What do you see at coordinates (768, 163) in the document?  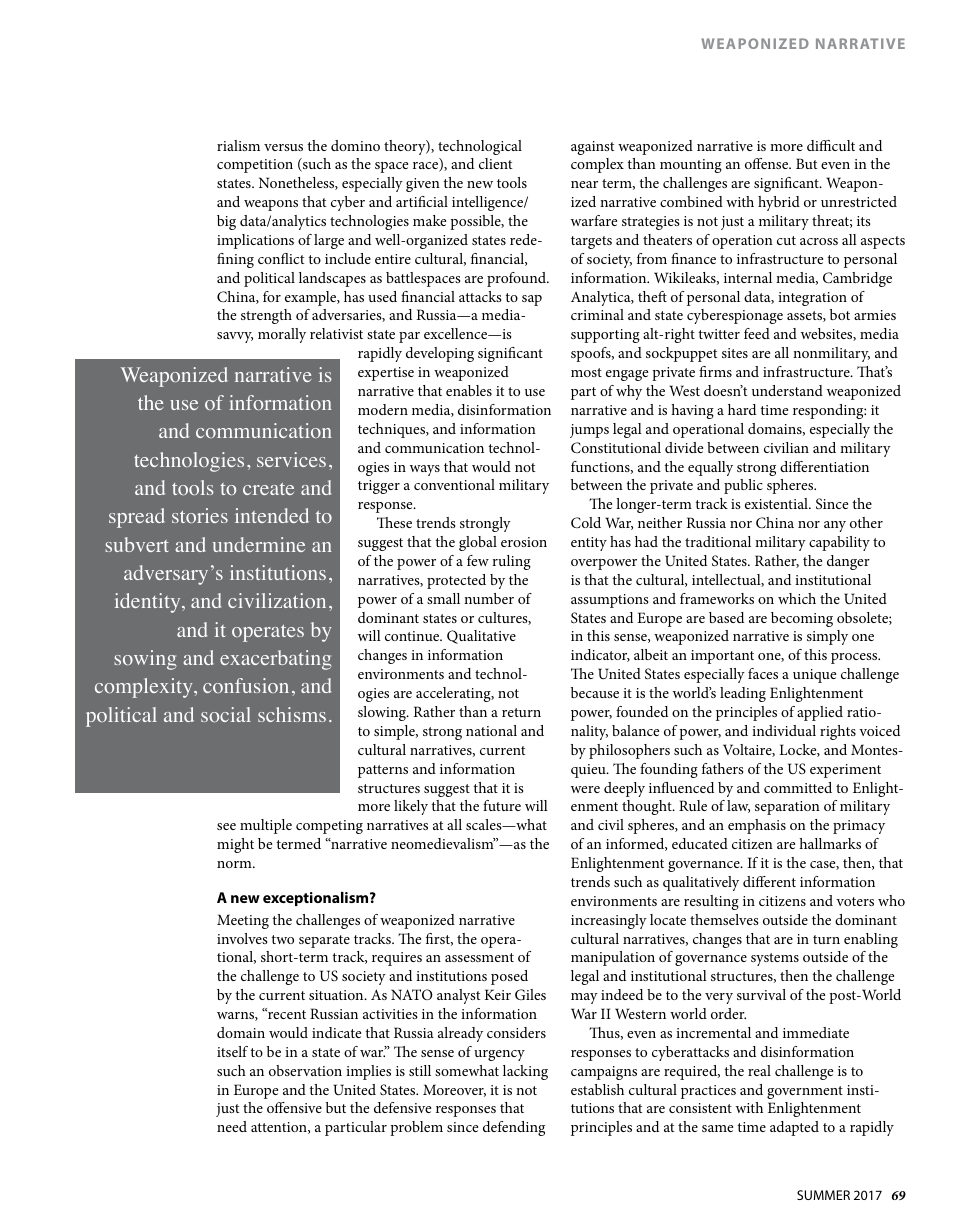 I see `offense` at bounding box center [768, 163].
